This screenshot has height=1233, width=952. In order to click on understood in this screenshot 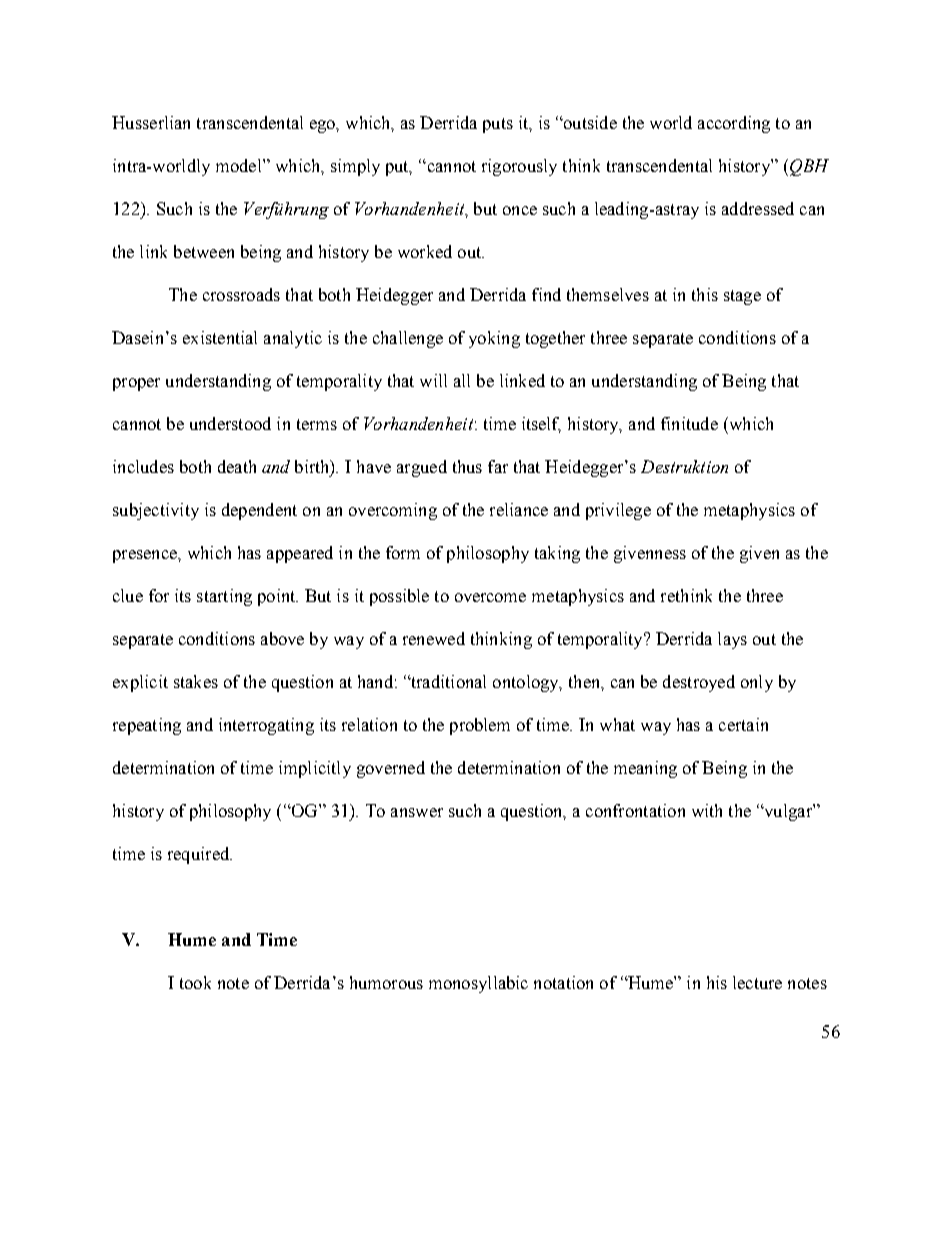, I will do `click(230, 423)`.
